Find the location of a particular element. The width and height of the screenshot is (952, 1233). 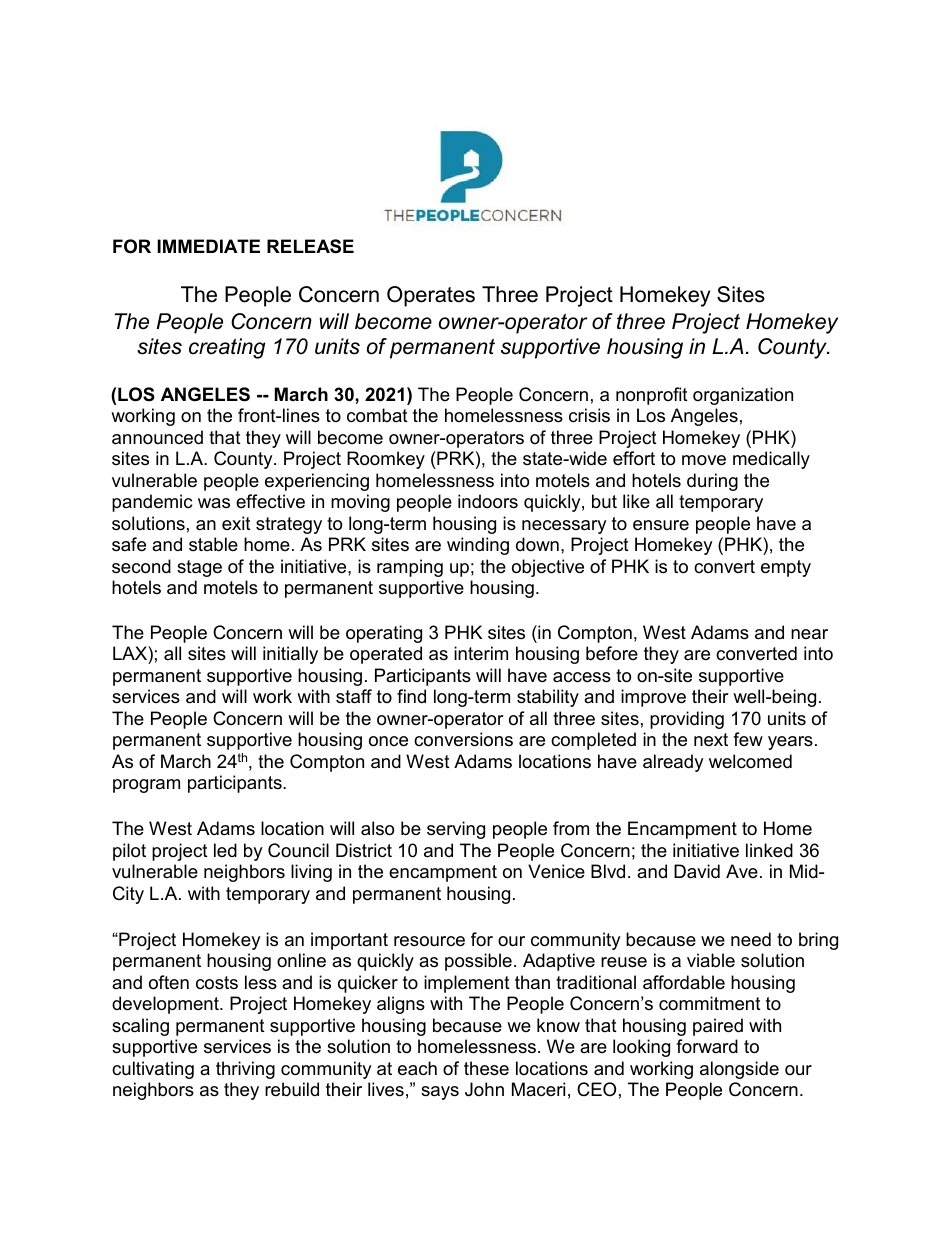

initially is located at coordinates (290, 655).
